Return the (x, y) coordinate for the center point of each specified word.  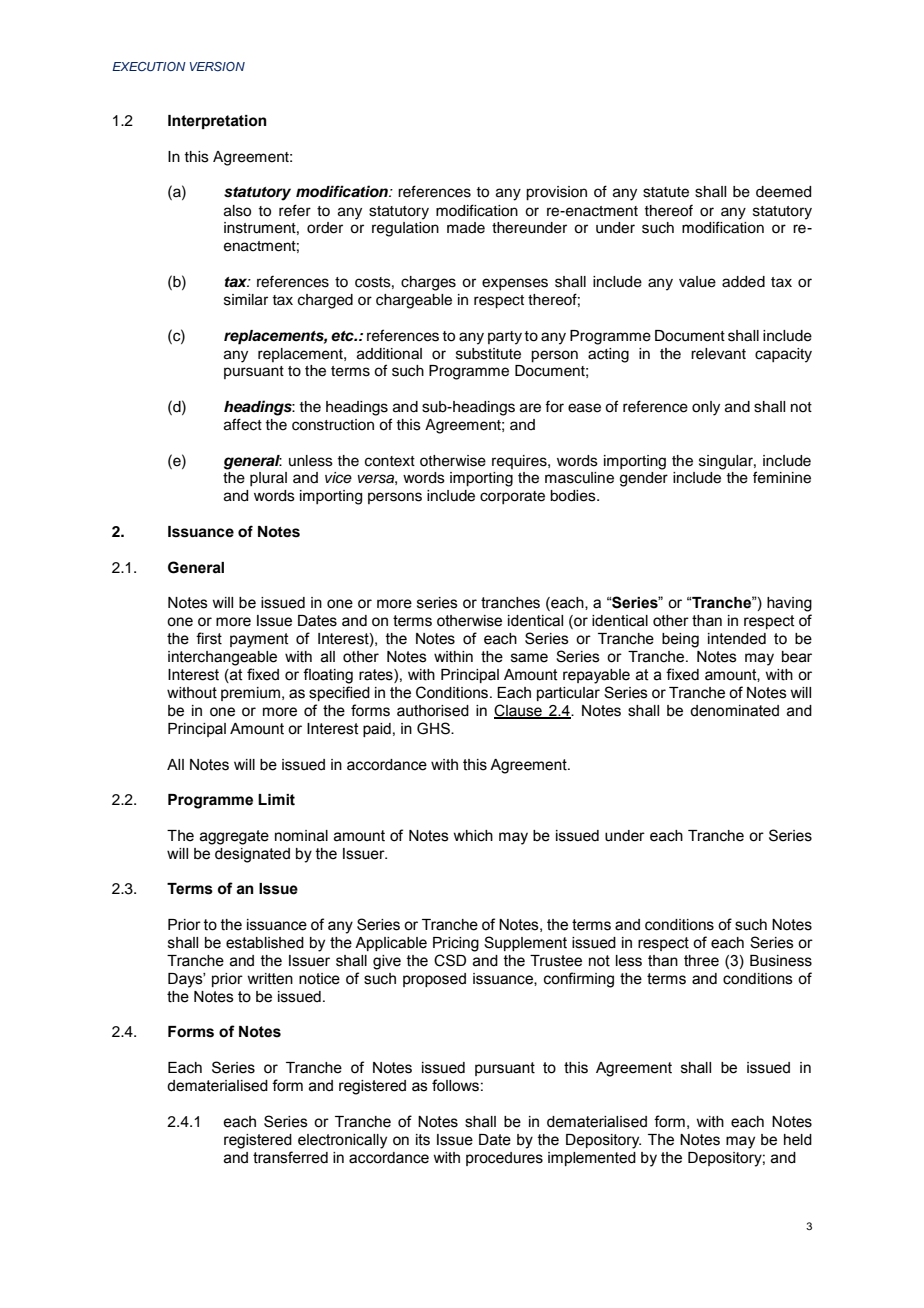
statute (666, 192)
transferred (290, 1157)
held (798, 1140)
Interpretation (217, 122)
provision (556, 193)
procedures (504, 1159)
